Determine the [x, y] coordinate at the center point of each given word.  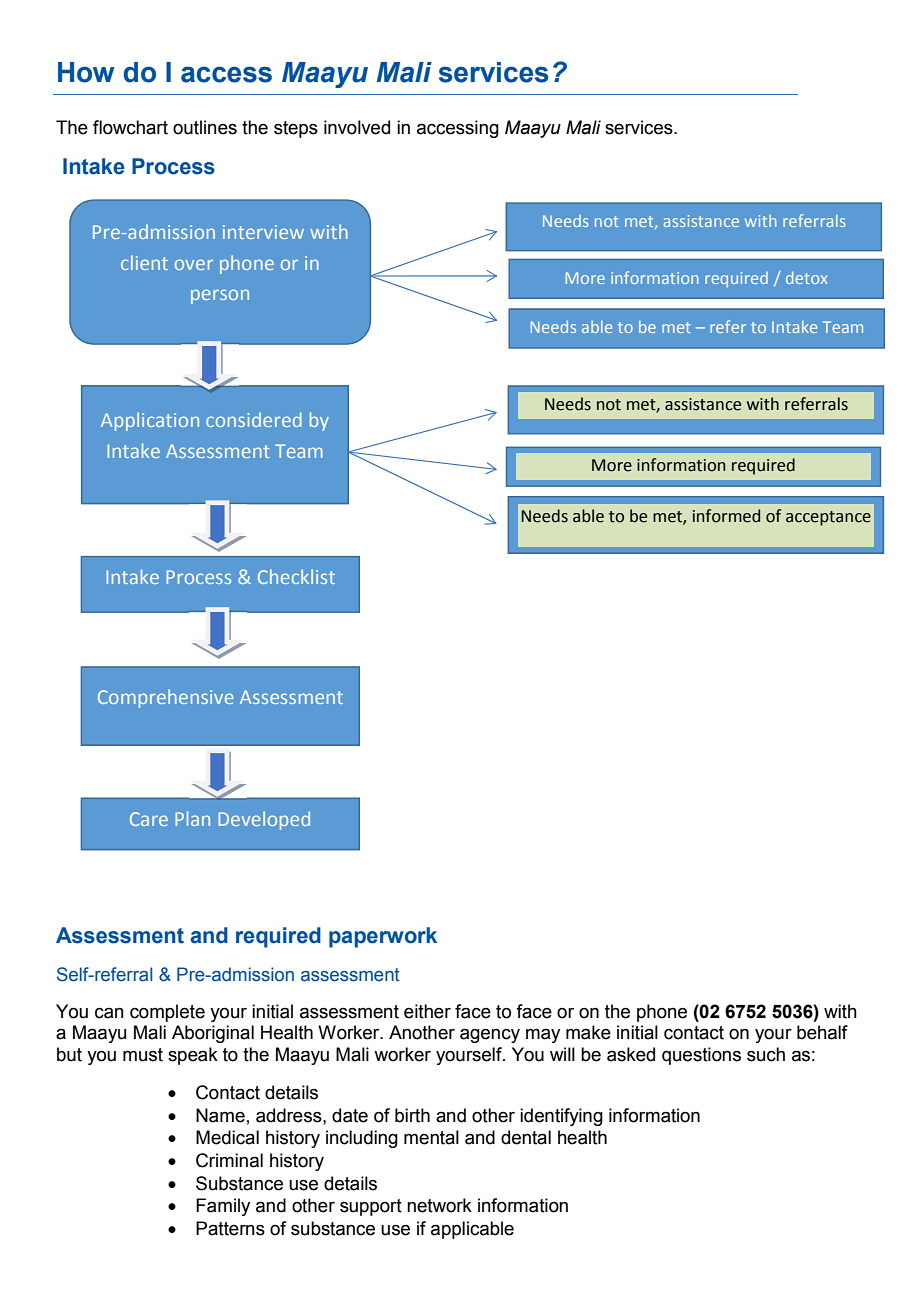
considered [254, 419]
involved [357, 127]
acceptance [828, 518]
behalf [822, 1032]
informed [726, 516]
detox [807, 278]
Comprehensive [166, 698]
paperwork [383, 937]
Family [223, 1207]
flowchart [130, 127]
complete [167, 1013]
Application [150, 421]
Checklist [296, 576]
